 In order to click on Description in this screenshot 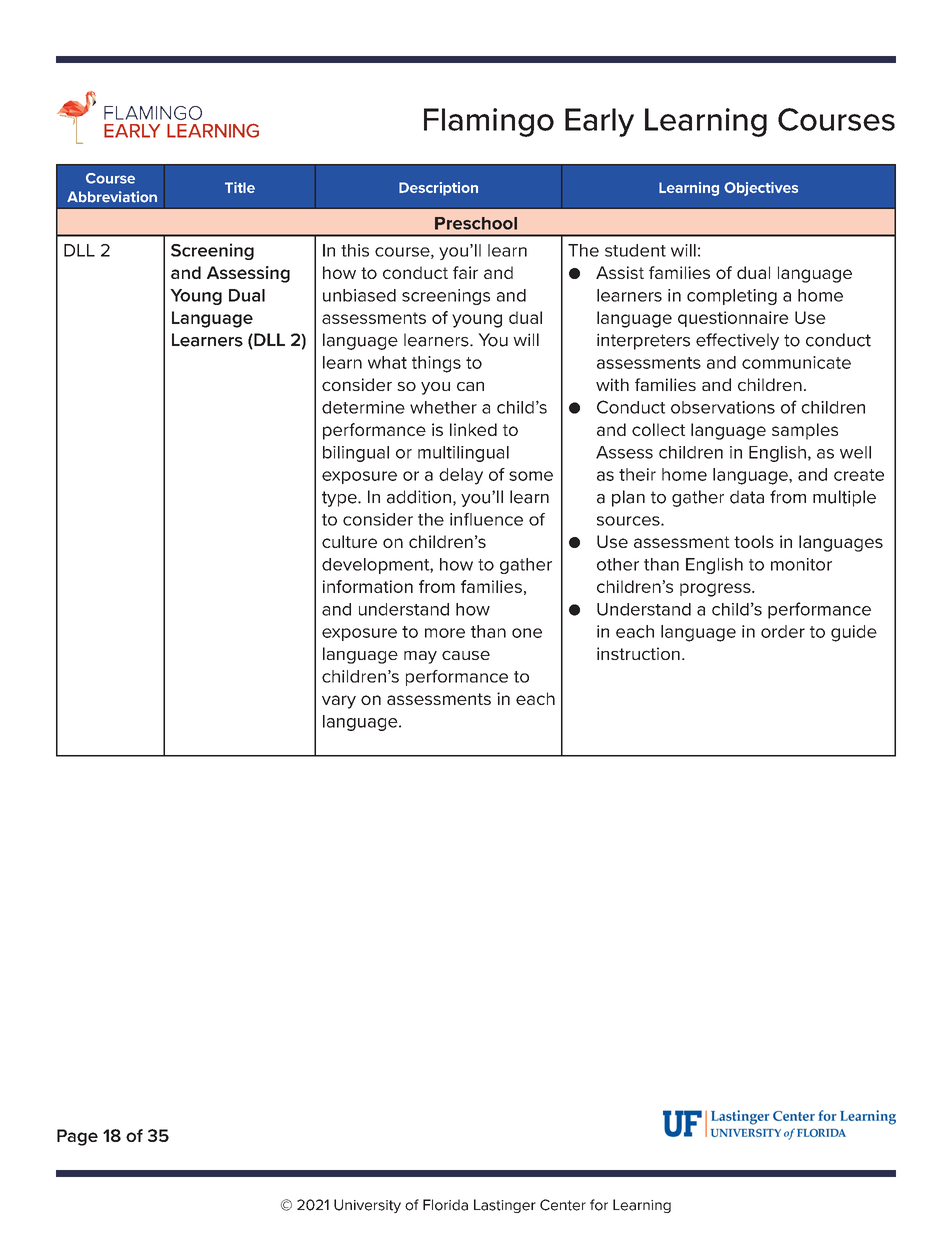, I will do `click(438, 189)`.
